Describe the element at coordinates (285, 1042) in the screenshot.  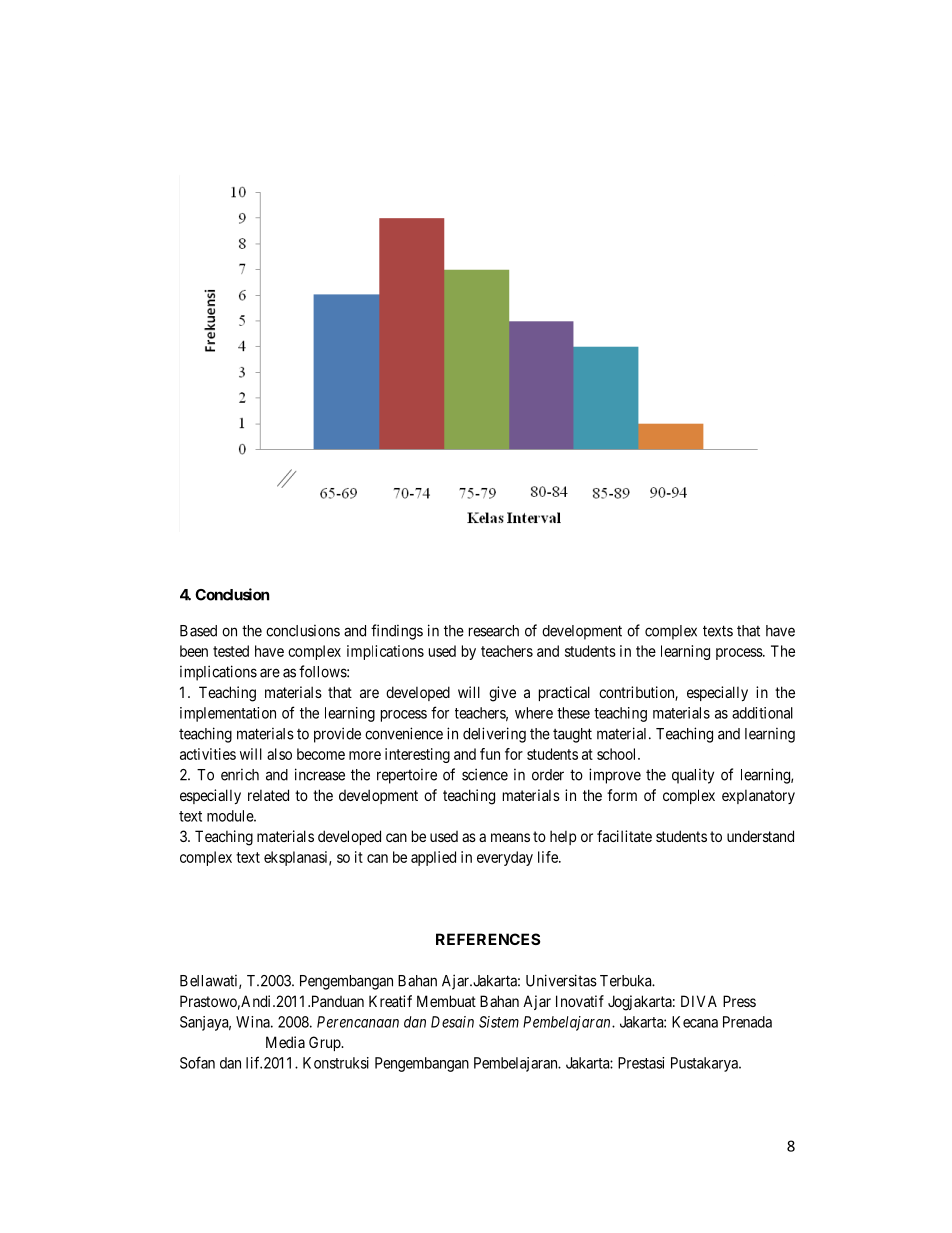
I see `Media` at that location.
